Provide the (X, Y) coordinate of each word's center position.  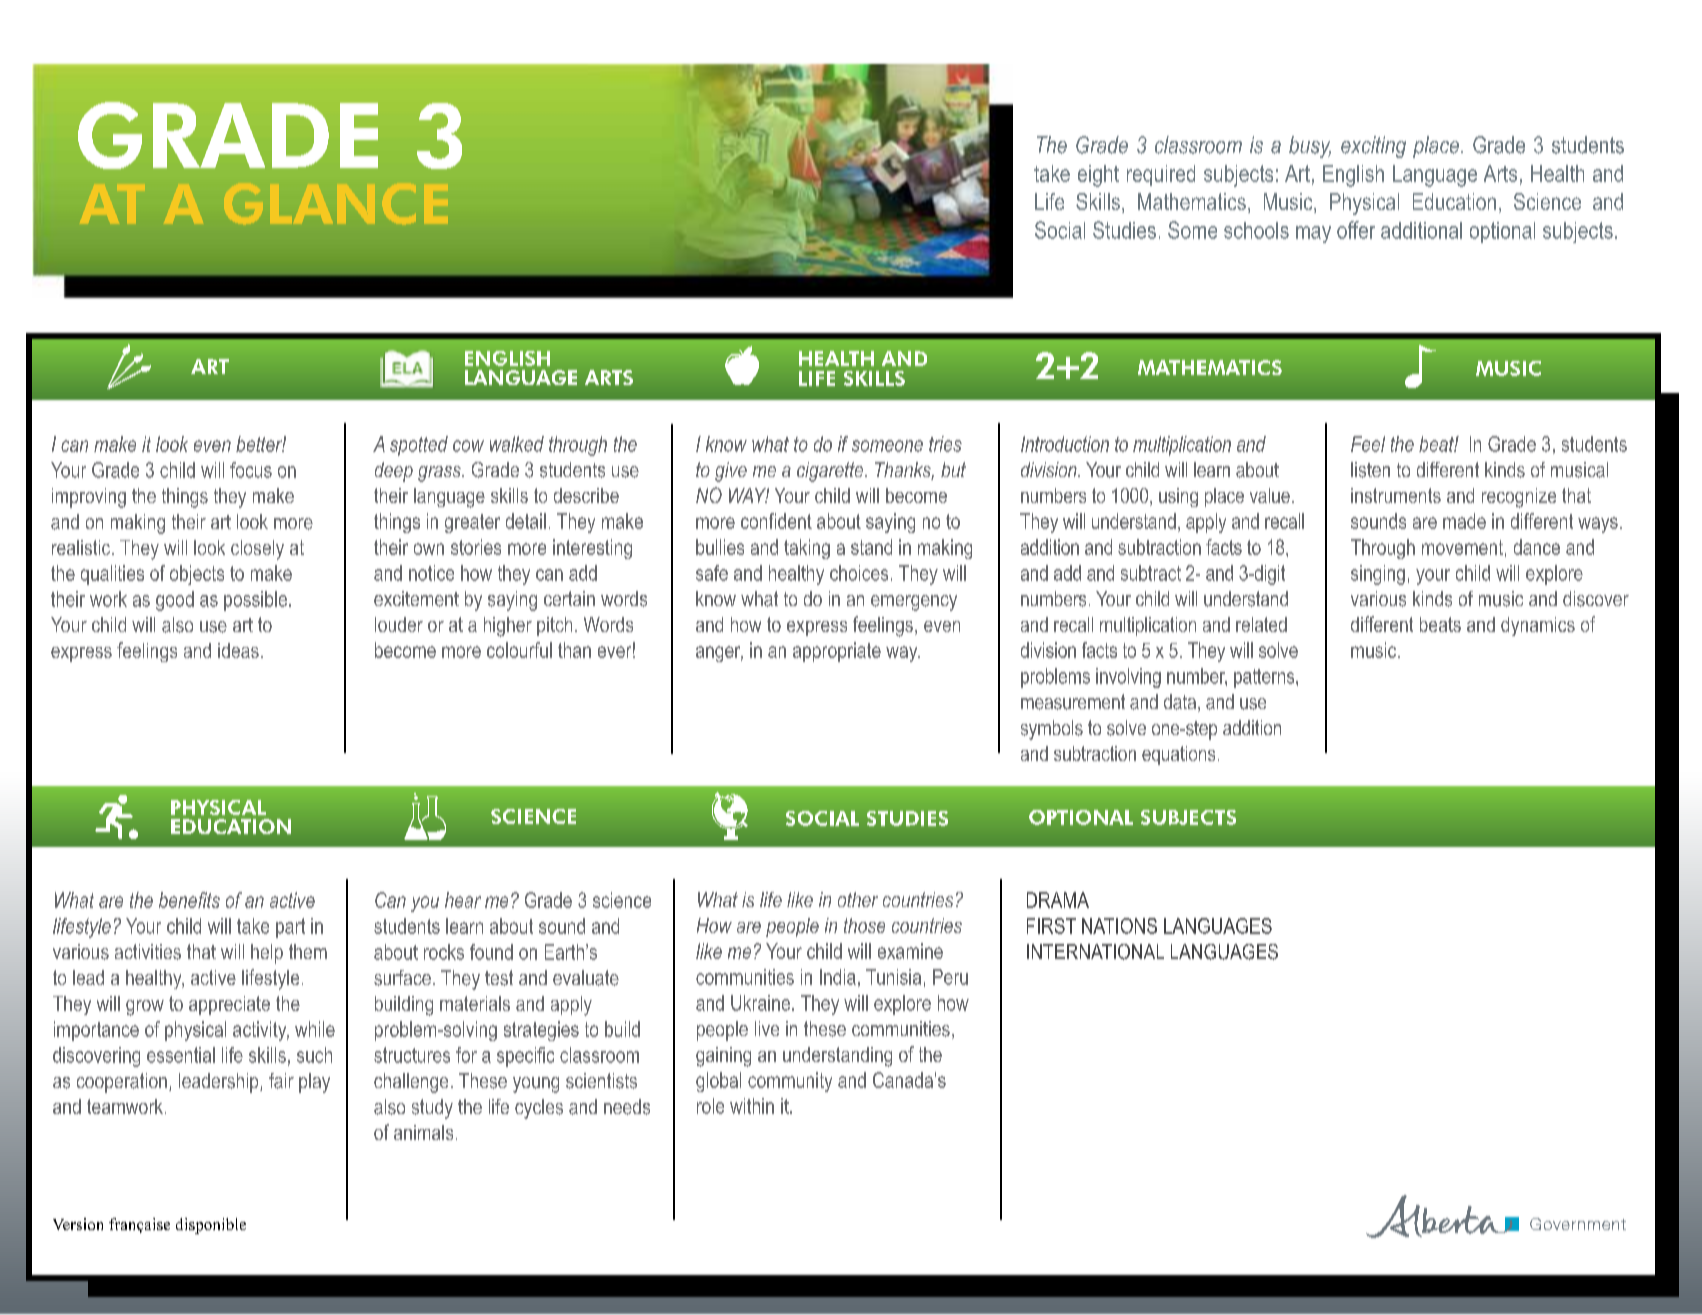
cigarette (831, 472)
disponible (211, 1226)
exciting (1373, 147)
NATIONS (1119, 926)
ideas (238, 650)
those (864, 925)
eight (1098, 176)
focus (251, 470)
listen (1370, 470)
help (267, 954)
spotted (419, 446)
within (752, 1106)
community (790, 1082)
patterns (1265, 678)
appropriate (837, 652)
